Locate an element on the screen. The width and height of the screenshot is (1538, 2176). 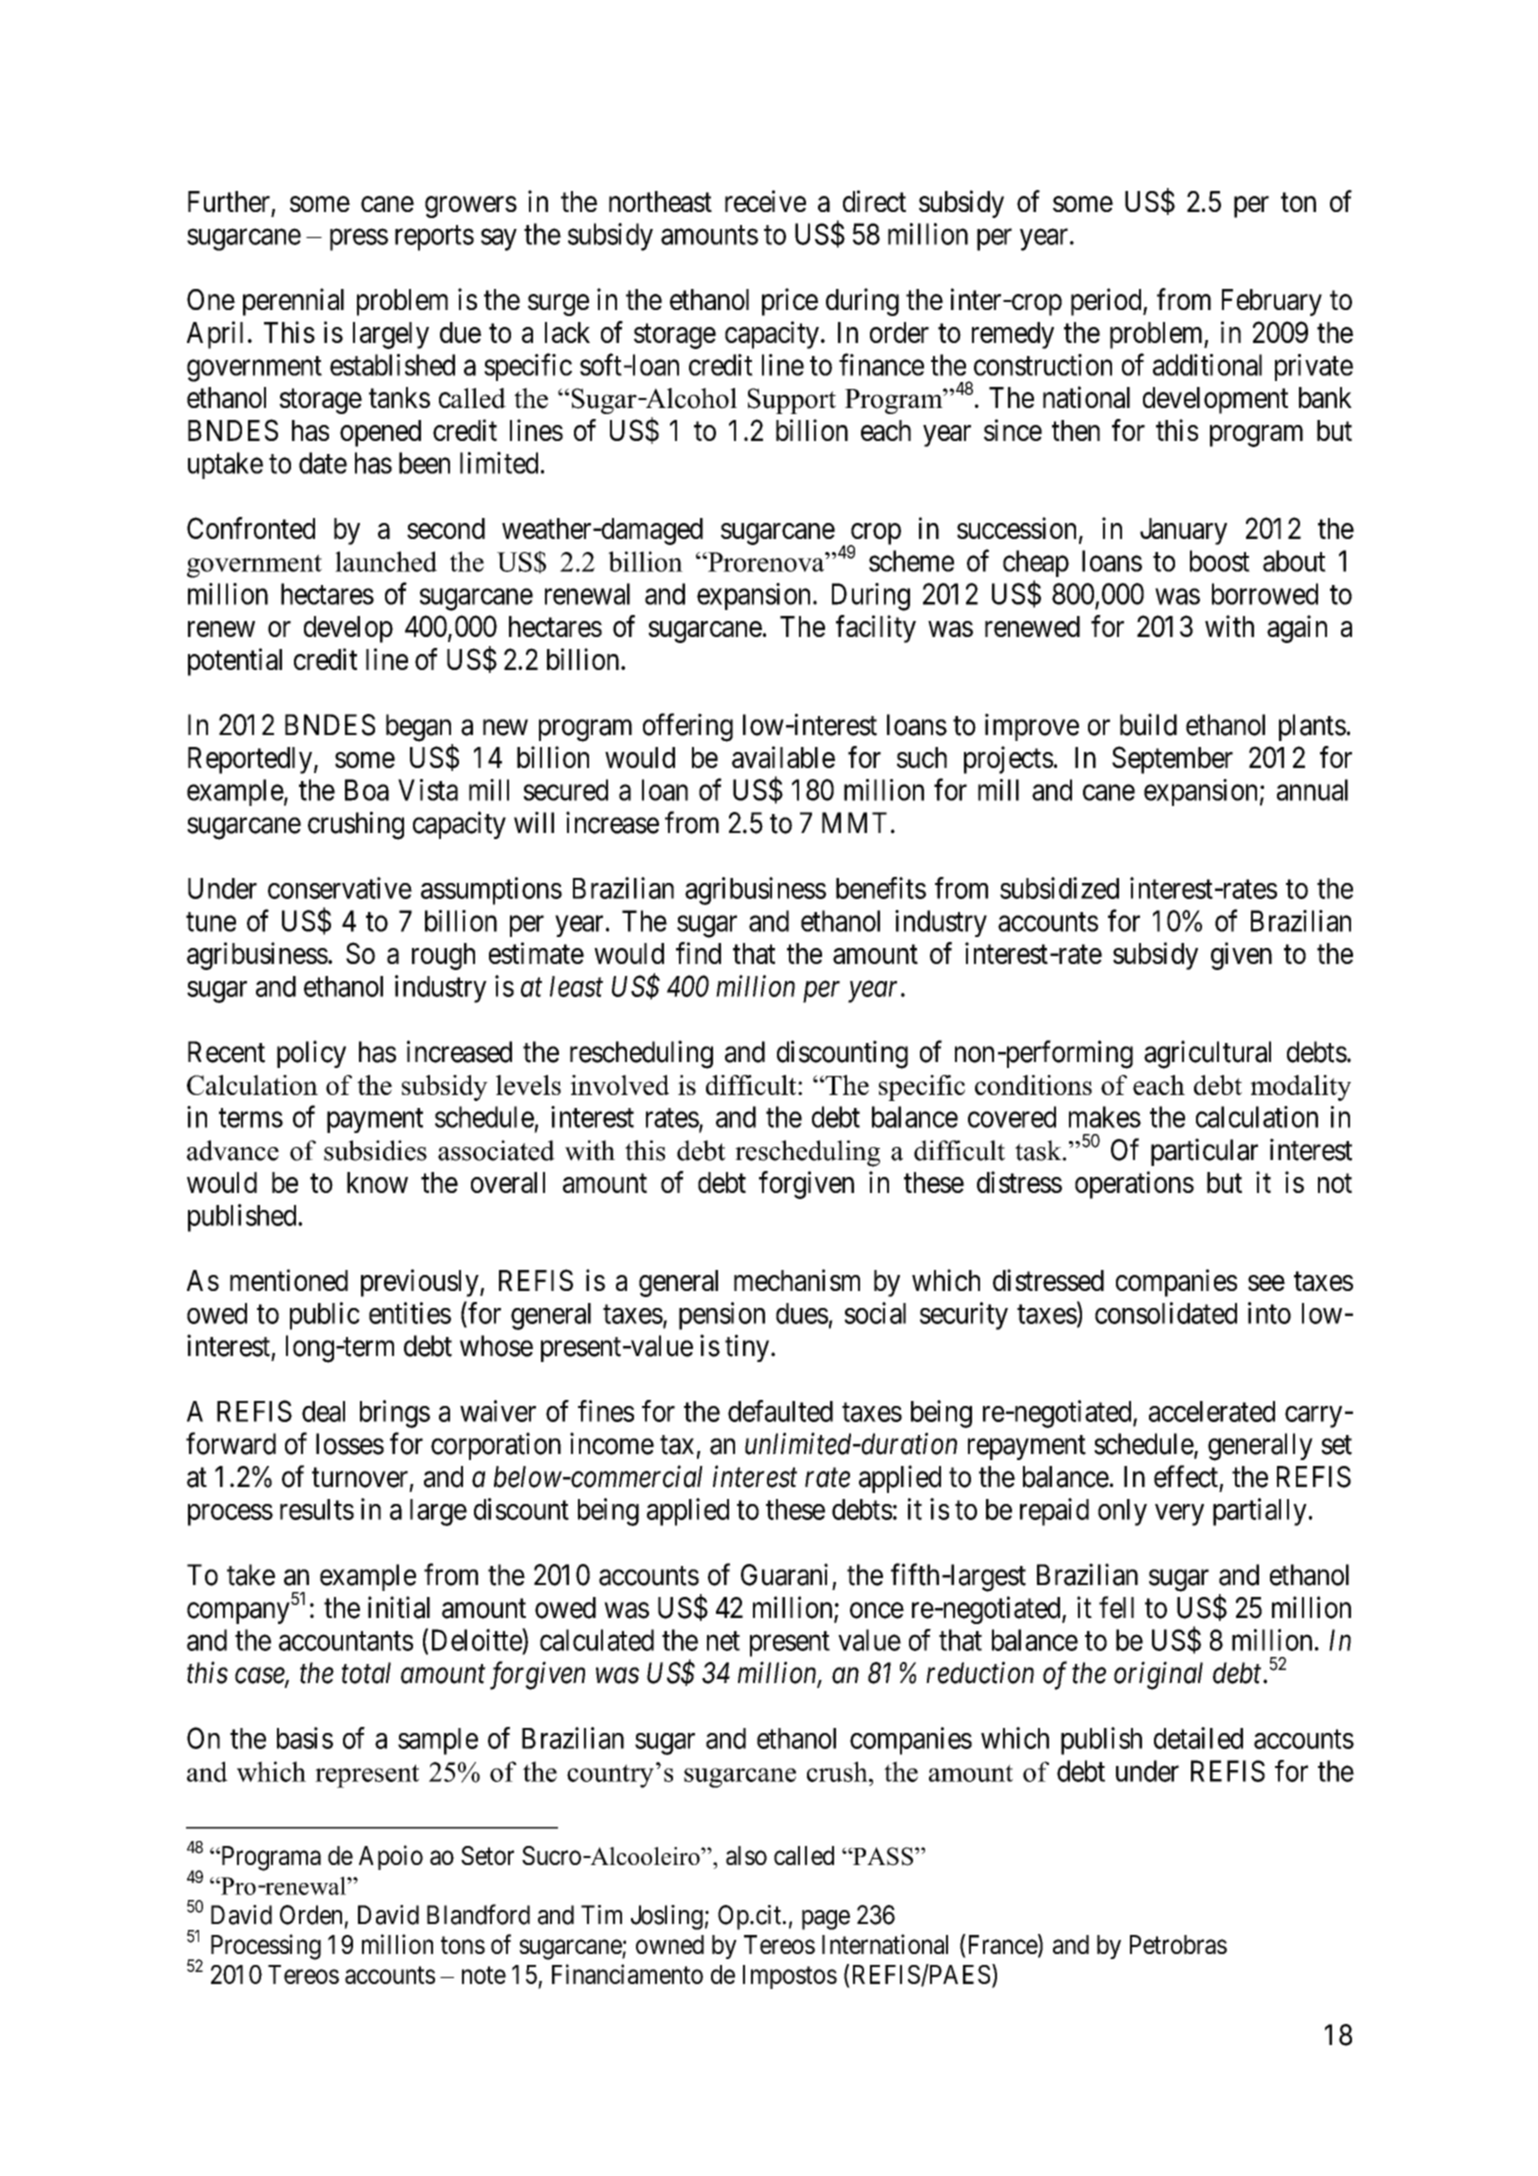
price is located at coordinates (790, 302).
